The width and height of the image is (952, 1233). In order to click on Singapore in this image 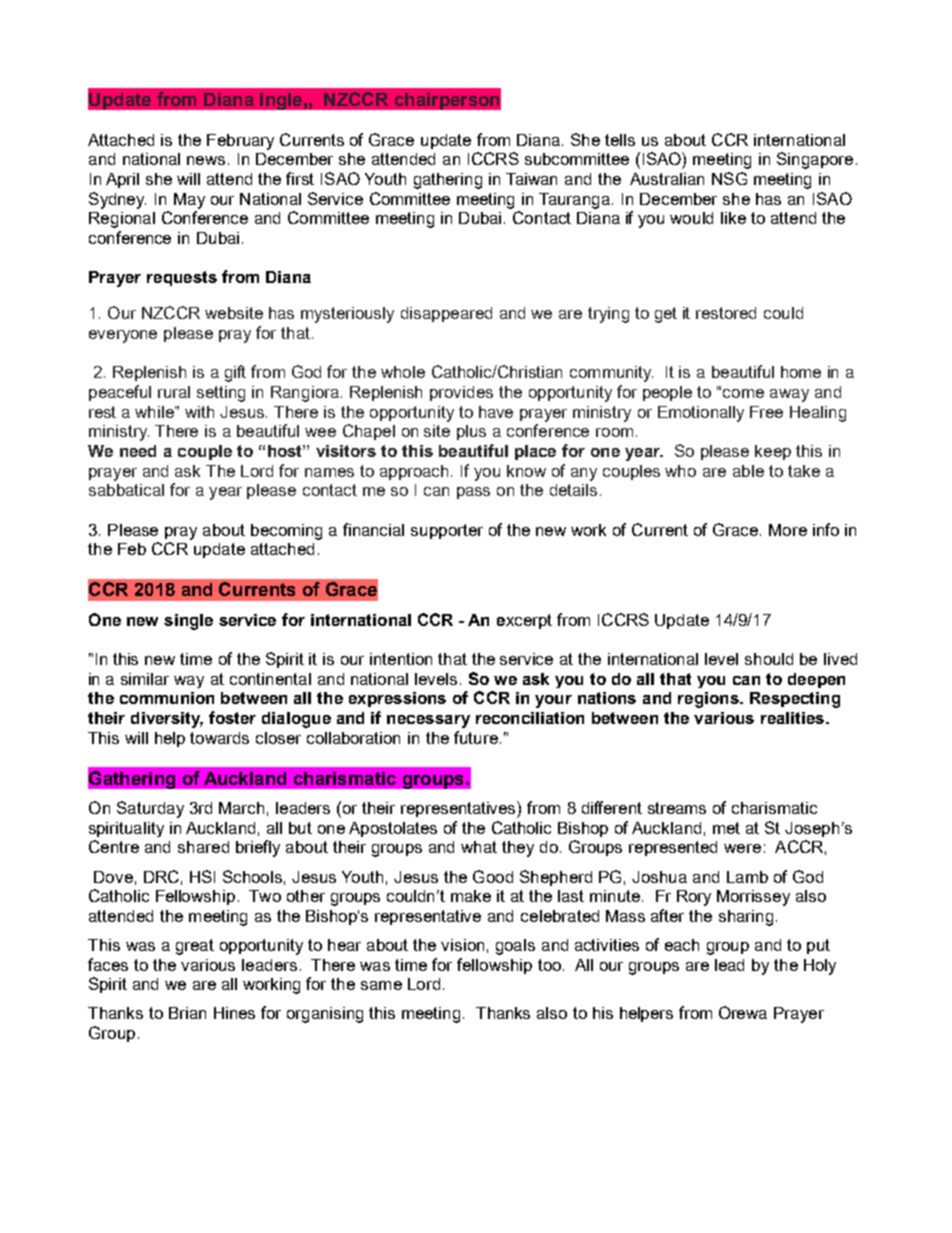, I will do `click(815, 160)`.
